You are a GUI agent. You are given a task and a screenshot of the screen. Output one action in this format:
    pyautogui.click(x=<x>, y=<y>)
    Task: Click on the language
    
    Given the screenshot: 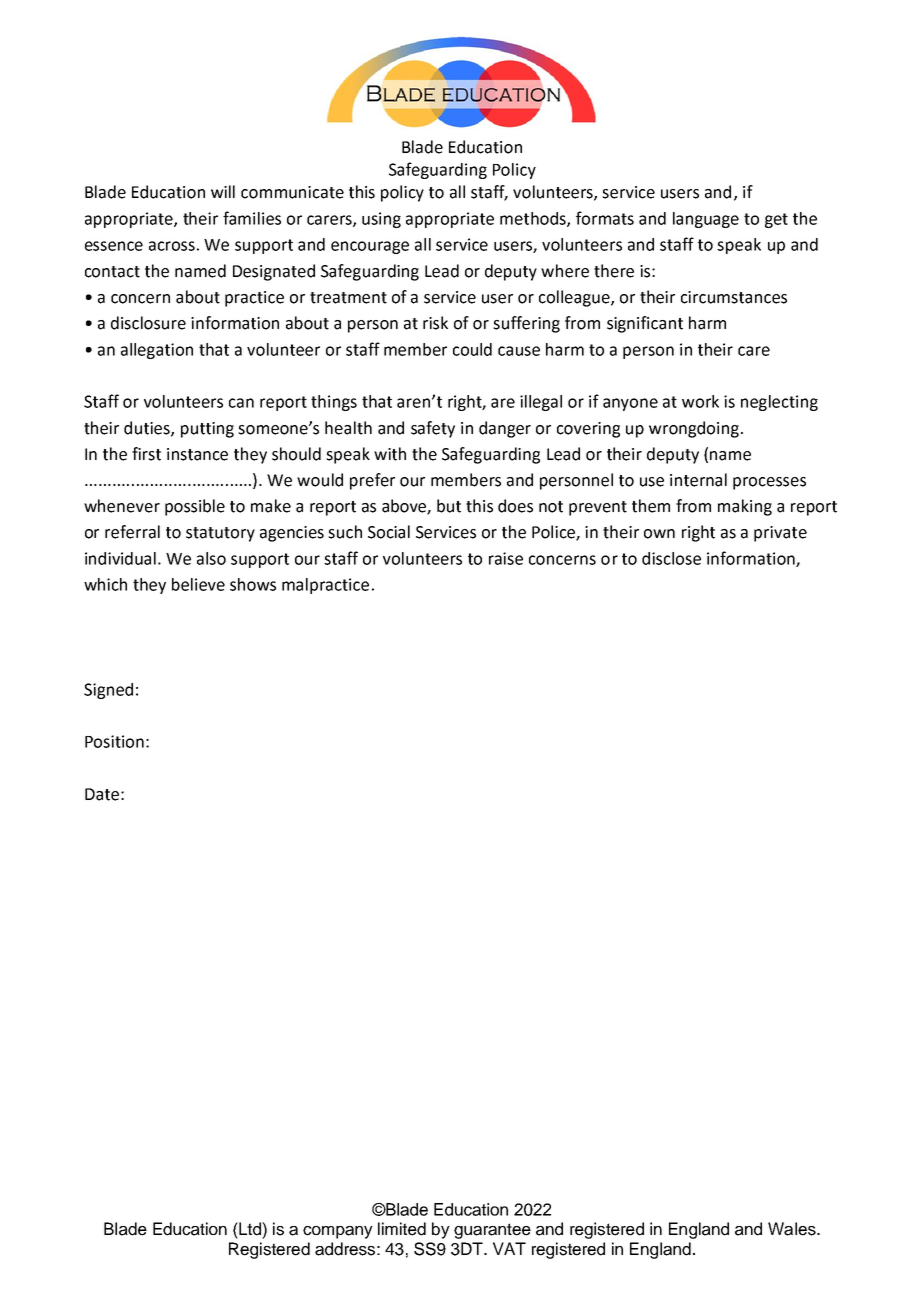 What is the action you would take?
    pyautogui.click(x=706, y=220)
